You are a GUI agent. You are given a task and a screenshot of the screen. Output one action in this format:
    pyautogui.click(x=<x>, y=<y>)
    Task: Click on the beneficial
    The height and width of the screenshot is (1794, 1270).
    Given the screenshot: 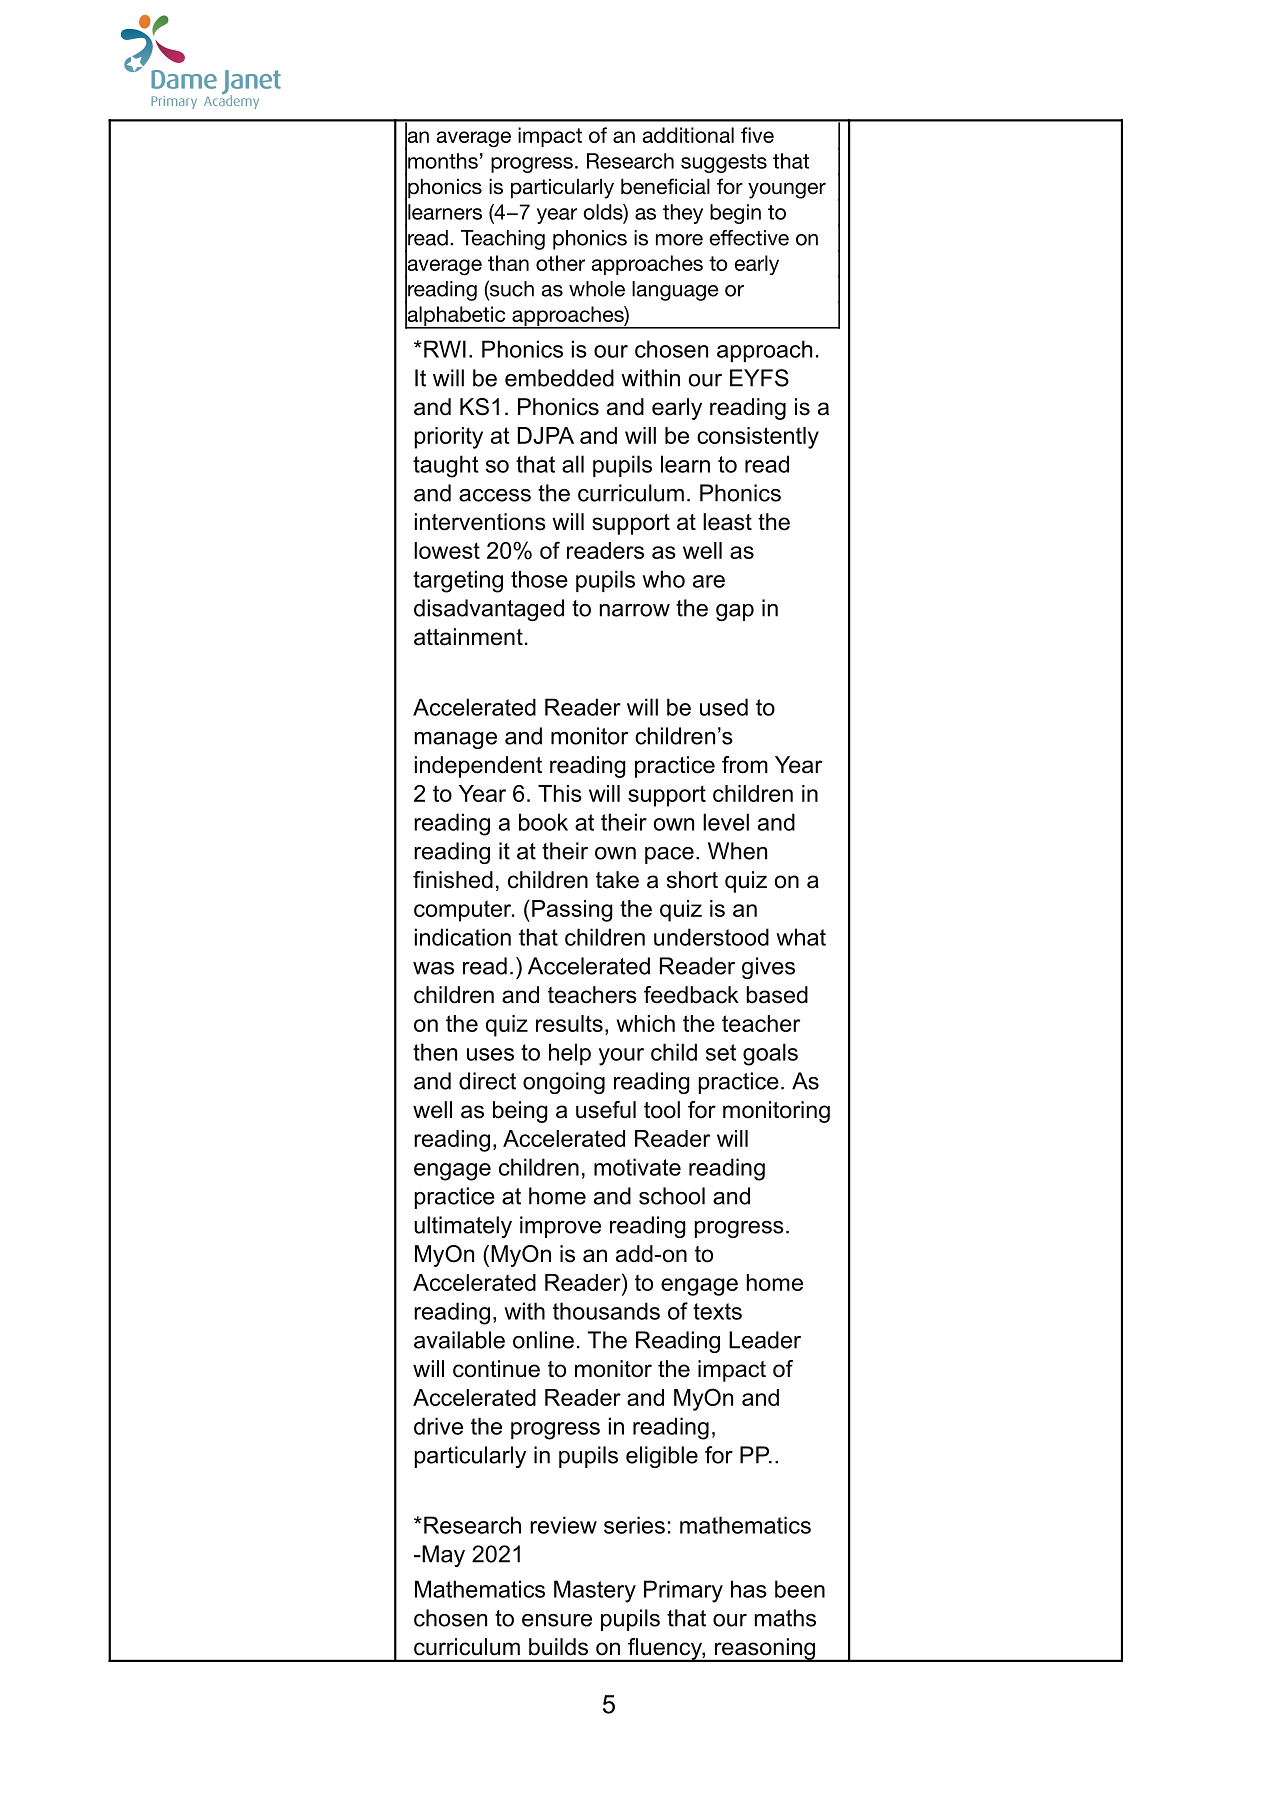 What is the action you would take?
    pyautogui.click(x=665, y=186)
